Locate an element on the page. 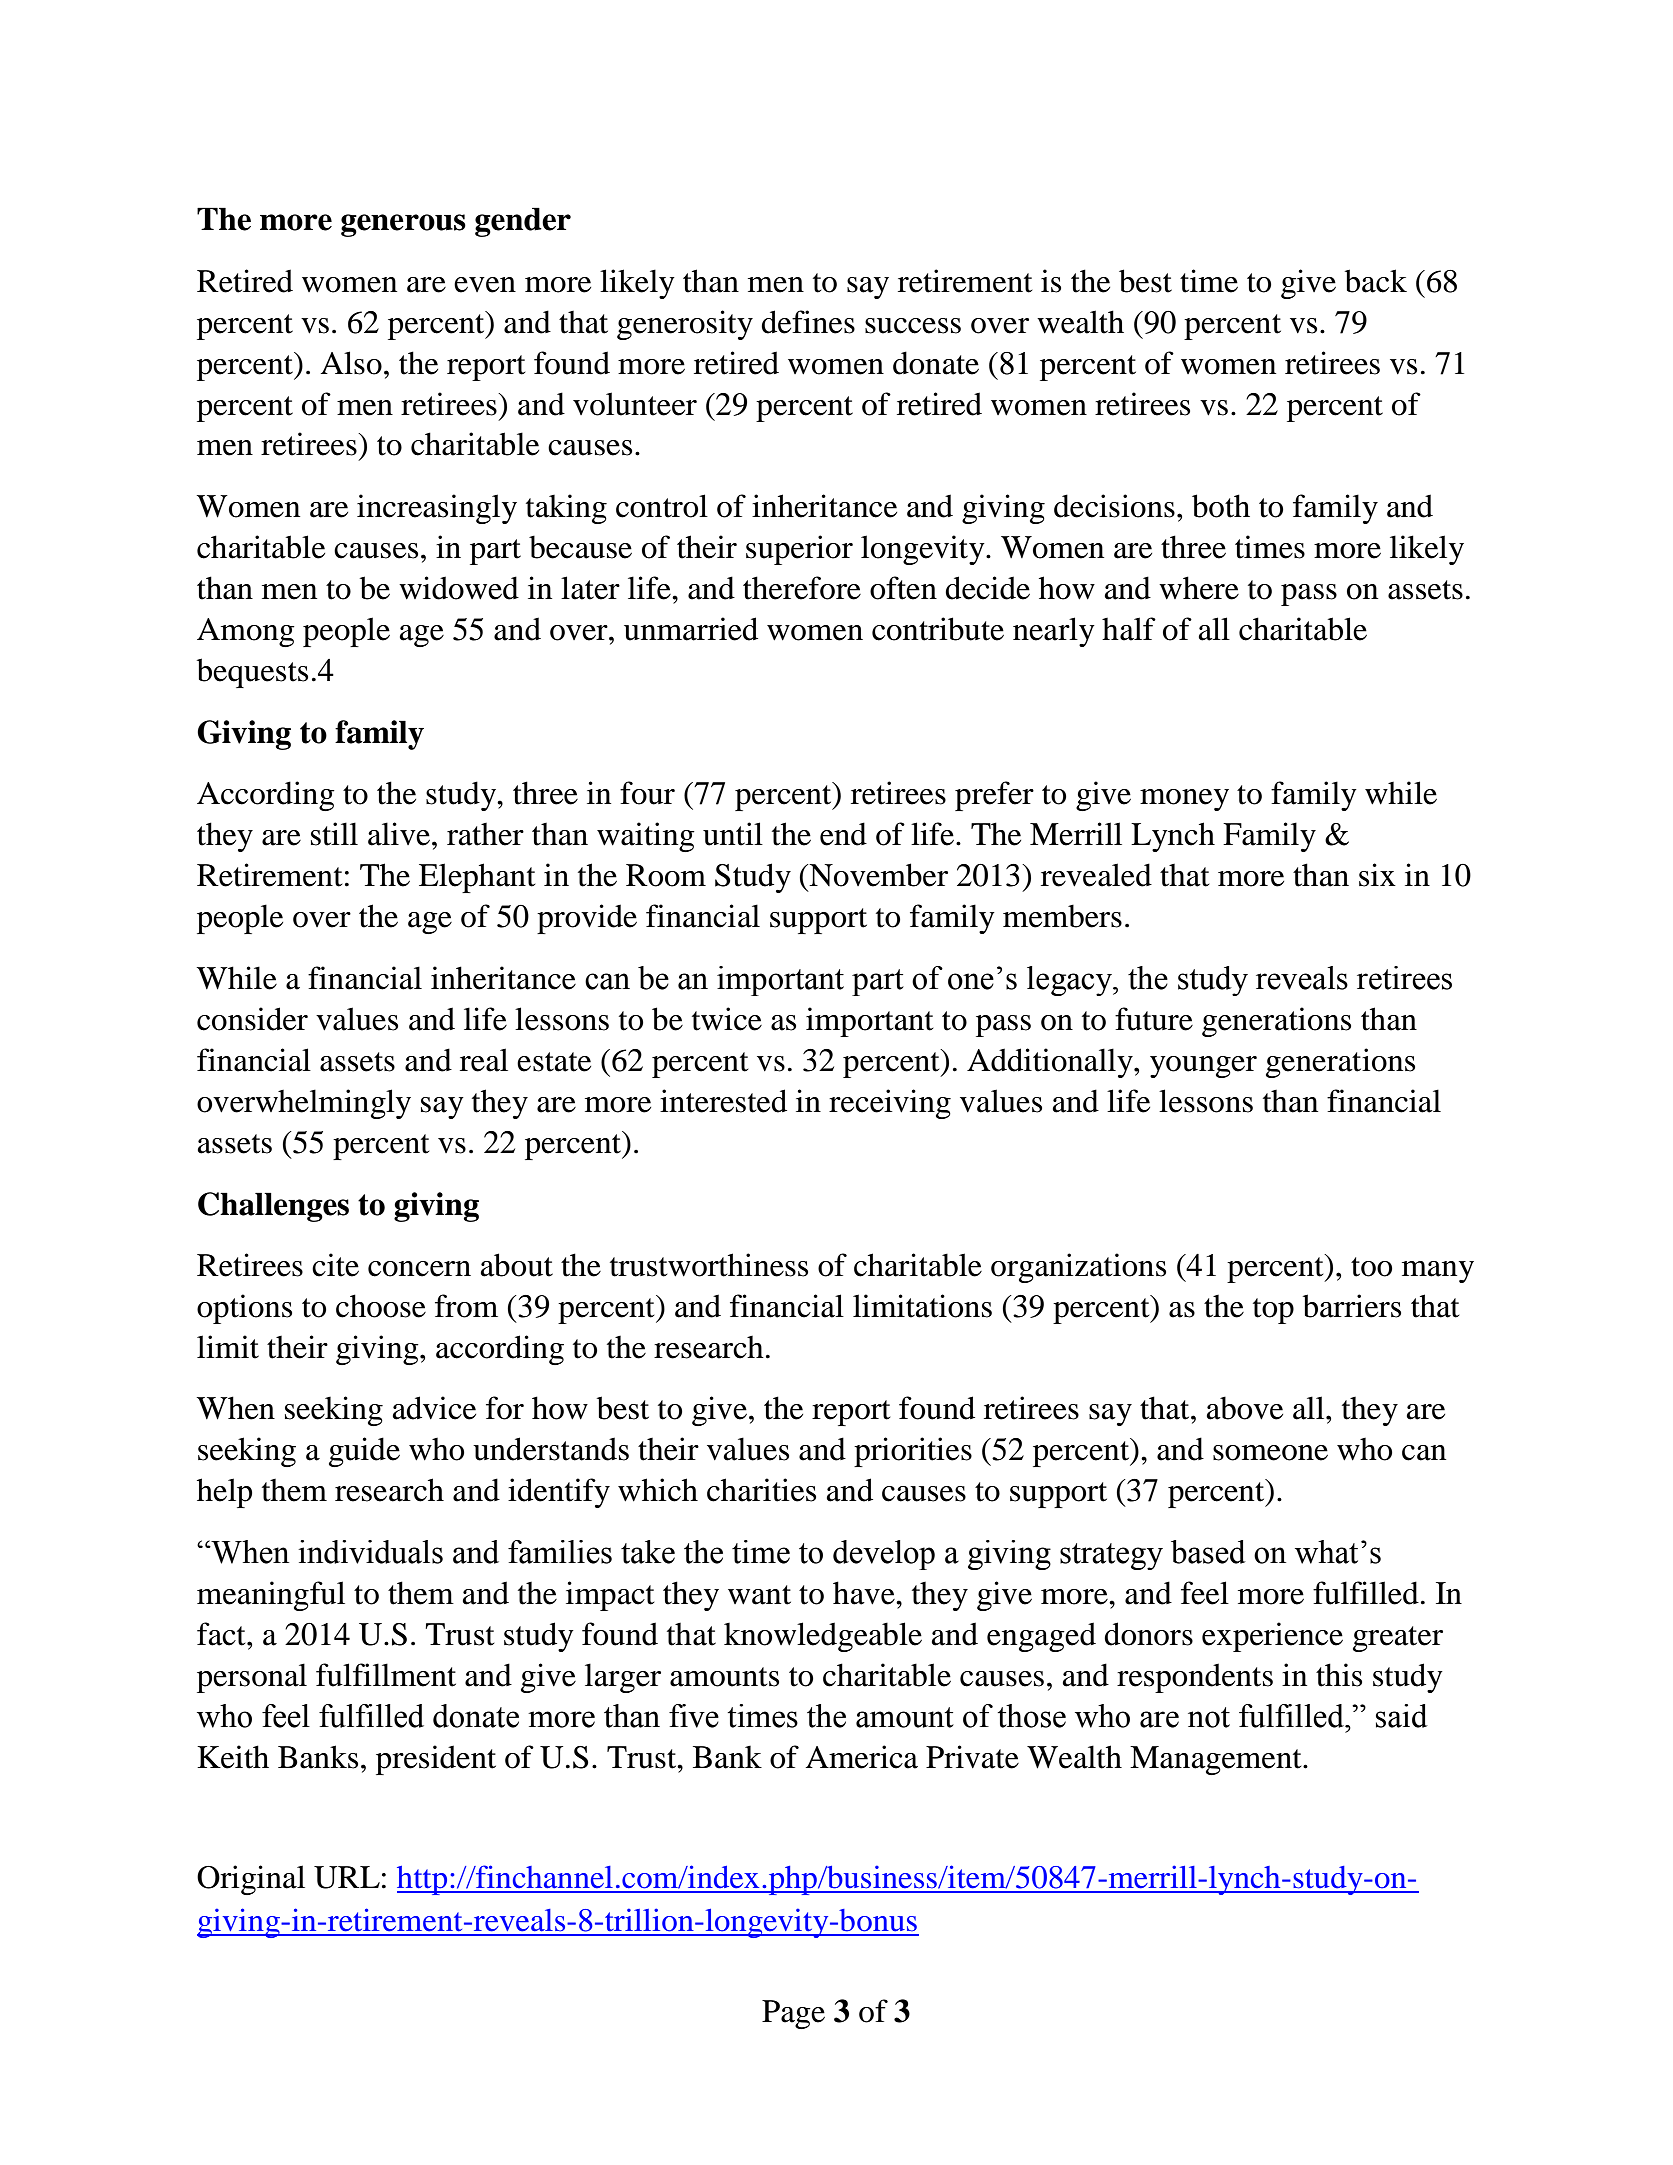  above is located at coordinates (1245, 1408).
